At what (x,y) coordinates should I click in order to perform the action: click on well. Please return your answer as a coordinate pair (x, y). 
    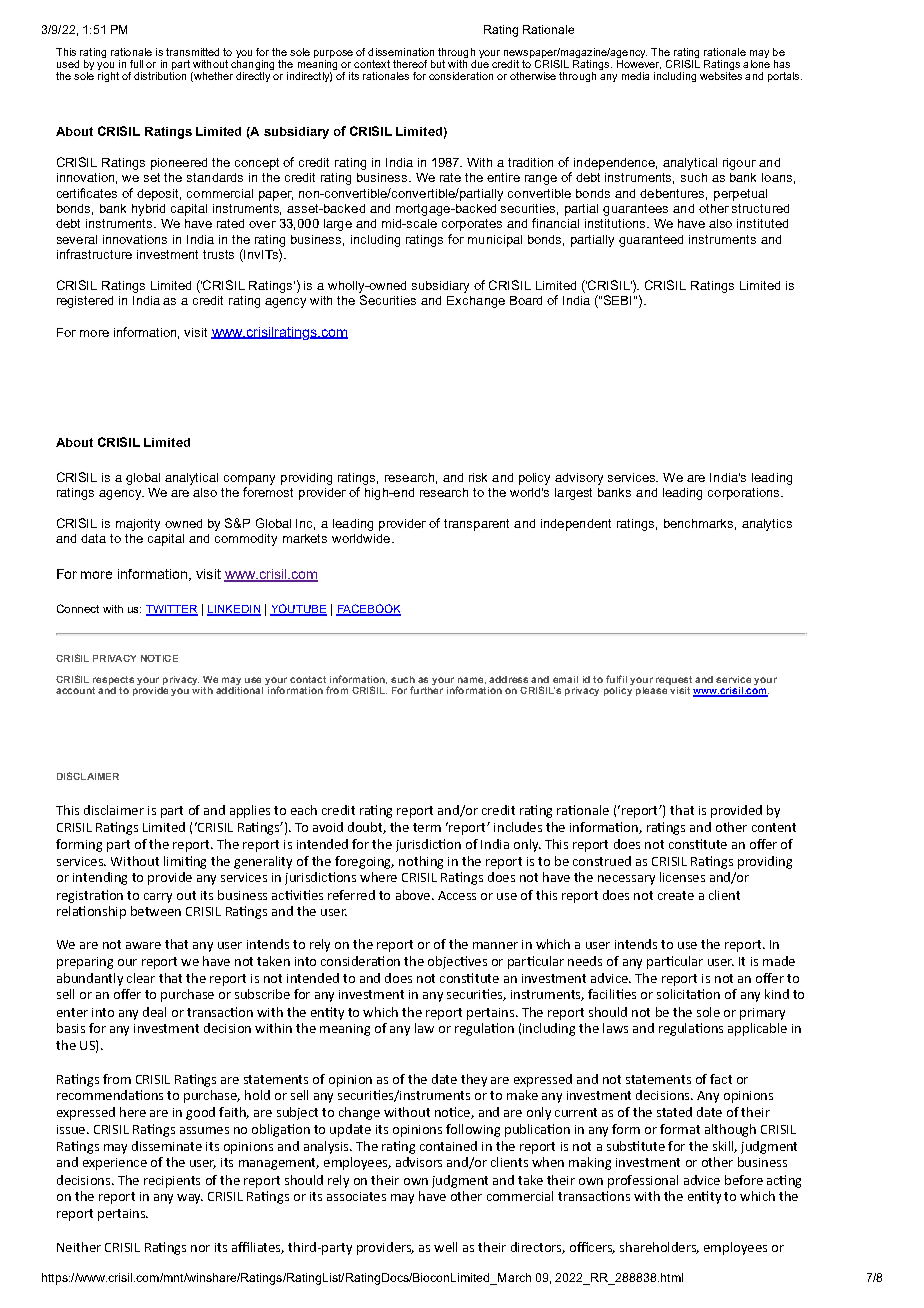
    Looking at the image, I should click on (445, 1247).
